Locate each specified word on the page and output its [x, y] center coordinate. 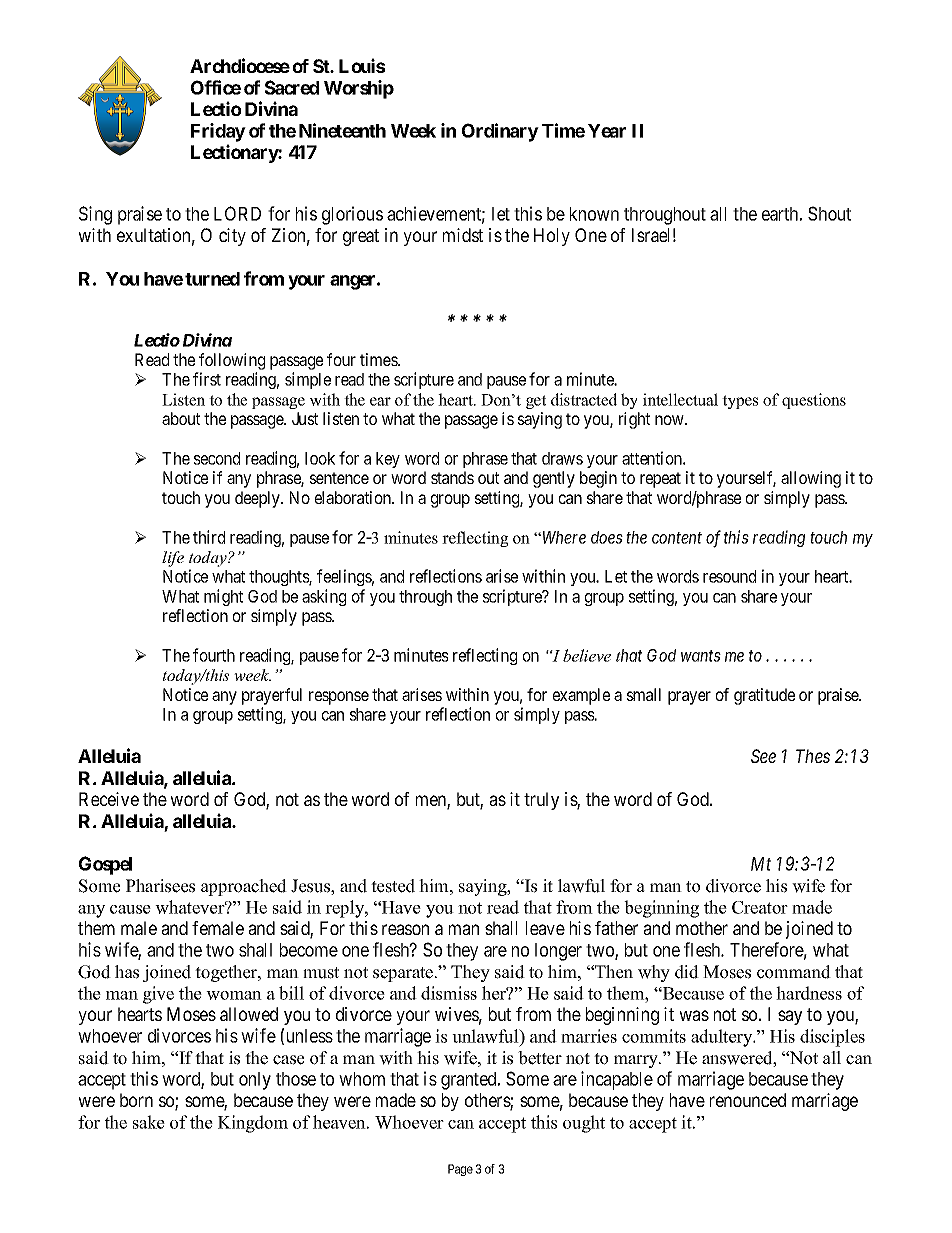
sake [149, 1122]
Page [460, 1170]
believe [587, 655]
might [223, 597]
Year [607, 131]
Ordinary [500, 132]
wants [701, 656]
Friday [218, 132]
